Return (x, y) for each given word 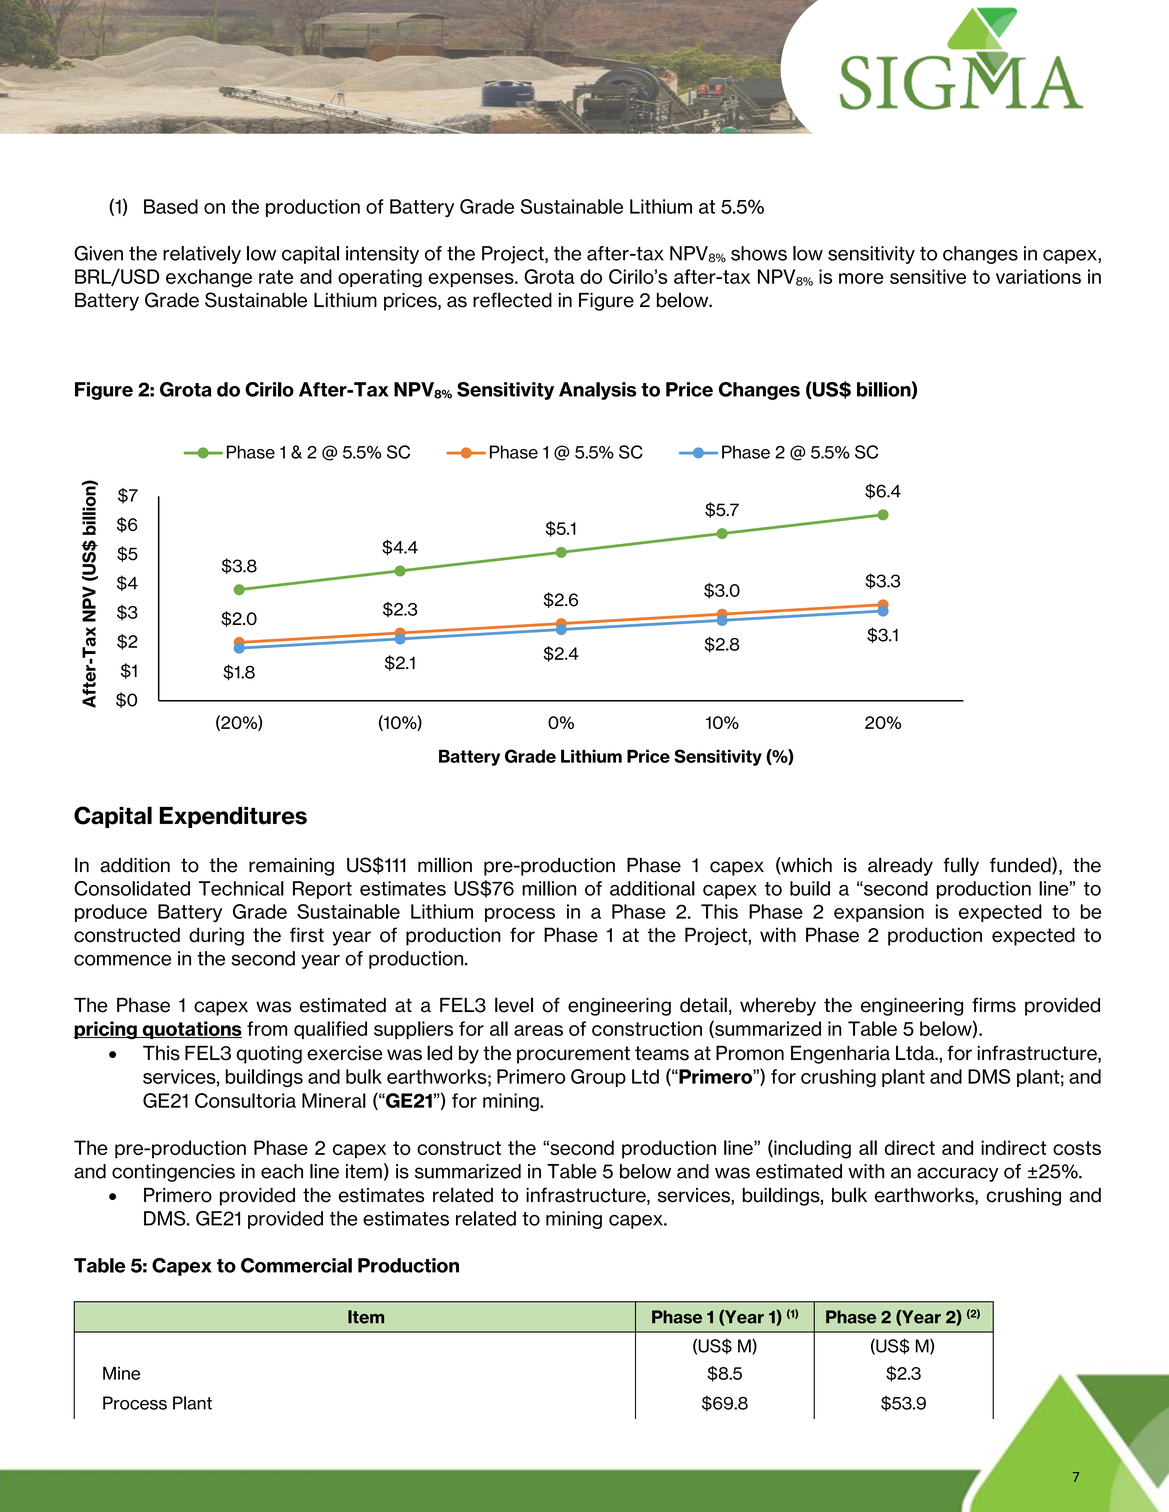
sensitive (928, 276)
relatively (202, 255)
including (811, 1149)
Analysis (597, 391)
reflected (512, 300)
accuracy (958, 1174)
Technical (241, 888)
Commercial (296, 1265)
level (514, 1005)
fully (961, 866)
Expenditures (233, 817)
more (861, 278)
